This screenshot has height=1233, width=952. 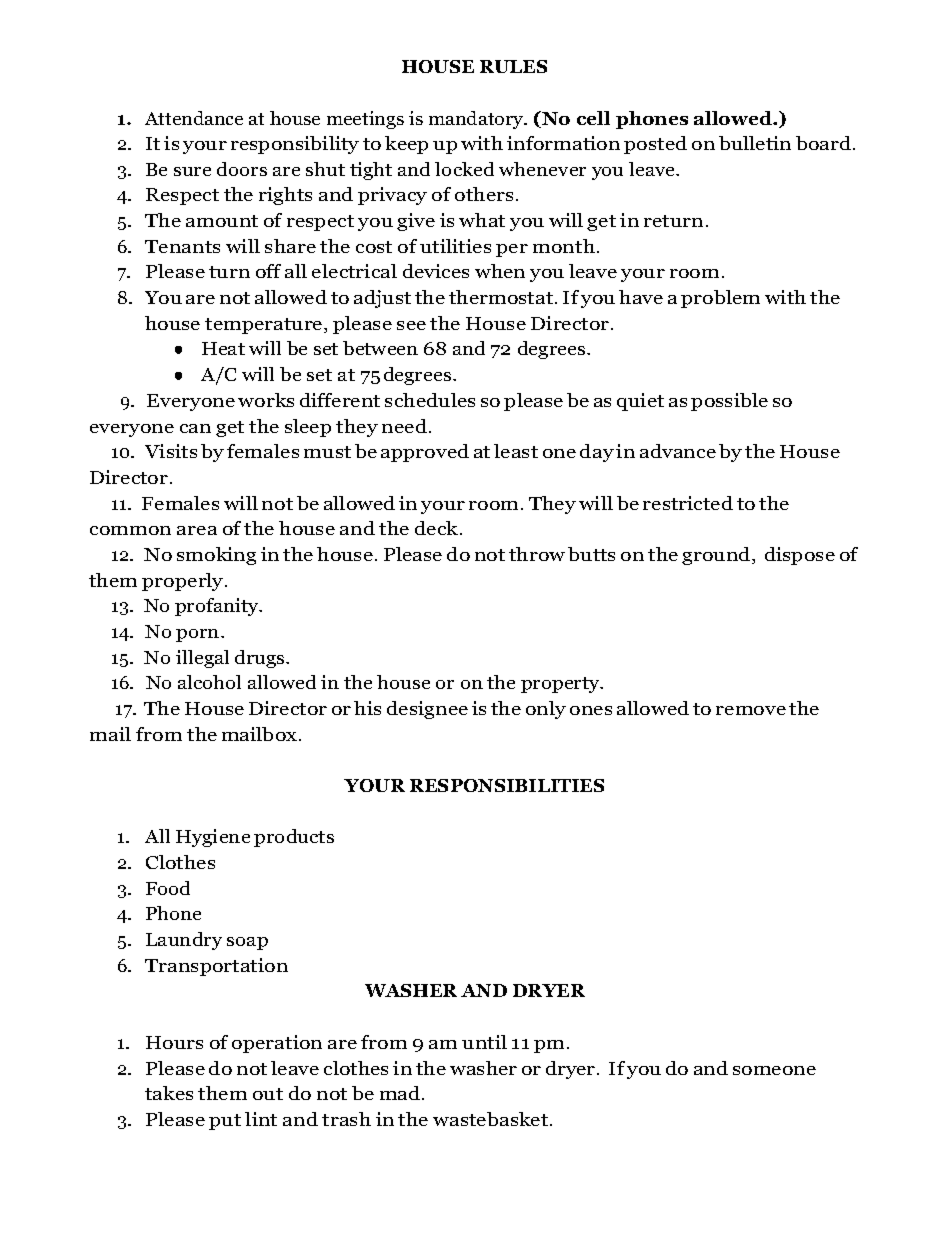 I want to click on put, so click(x=225, y=1122).
